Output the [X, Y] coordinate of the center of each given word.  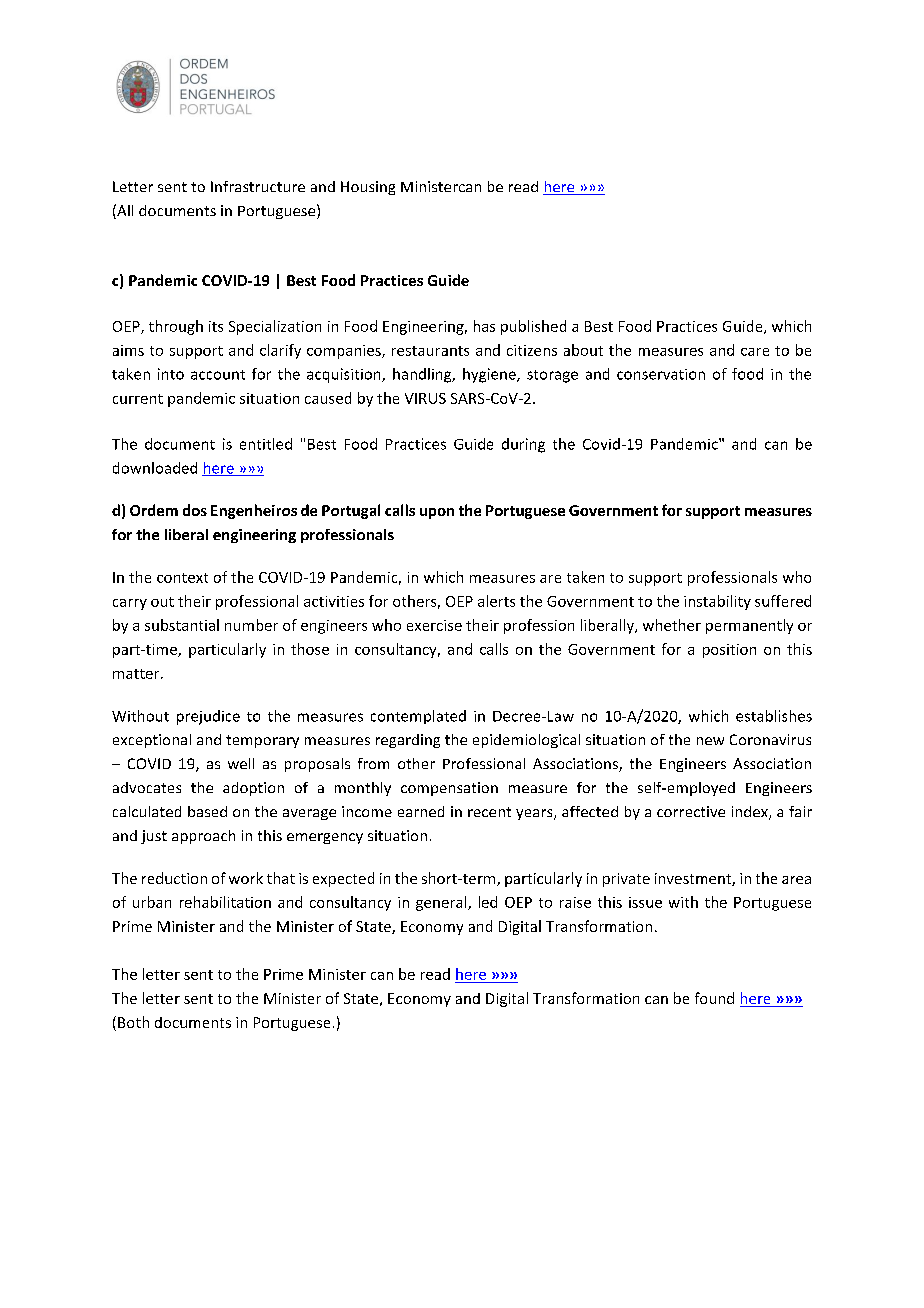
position [729, 651]
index [751, 813]
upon [437, 513]
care [755, 352]
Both [133, 1022]
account [218, 375]
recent [489, 812]
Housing [368, 188]
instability [717, 602]
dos [195, 510]
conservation [661, 374]
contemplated [418, 717]
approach [203, 837]
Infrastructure [258, 186]
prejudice [208, 717]
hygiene [490, 375]
